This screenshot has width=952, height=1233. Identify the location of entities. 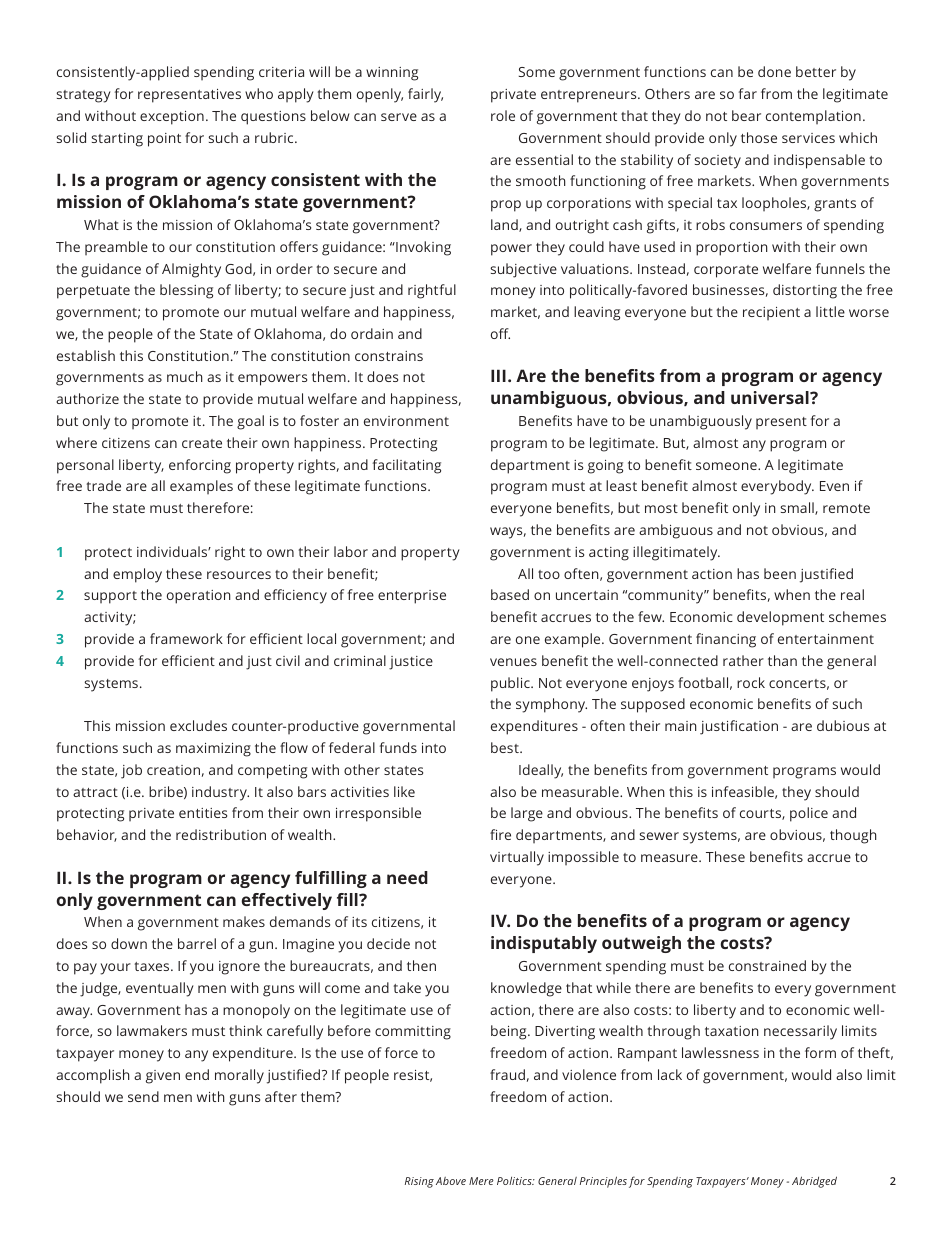
(203, 813).
